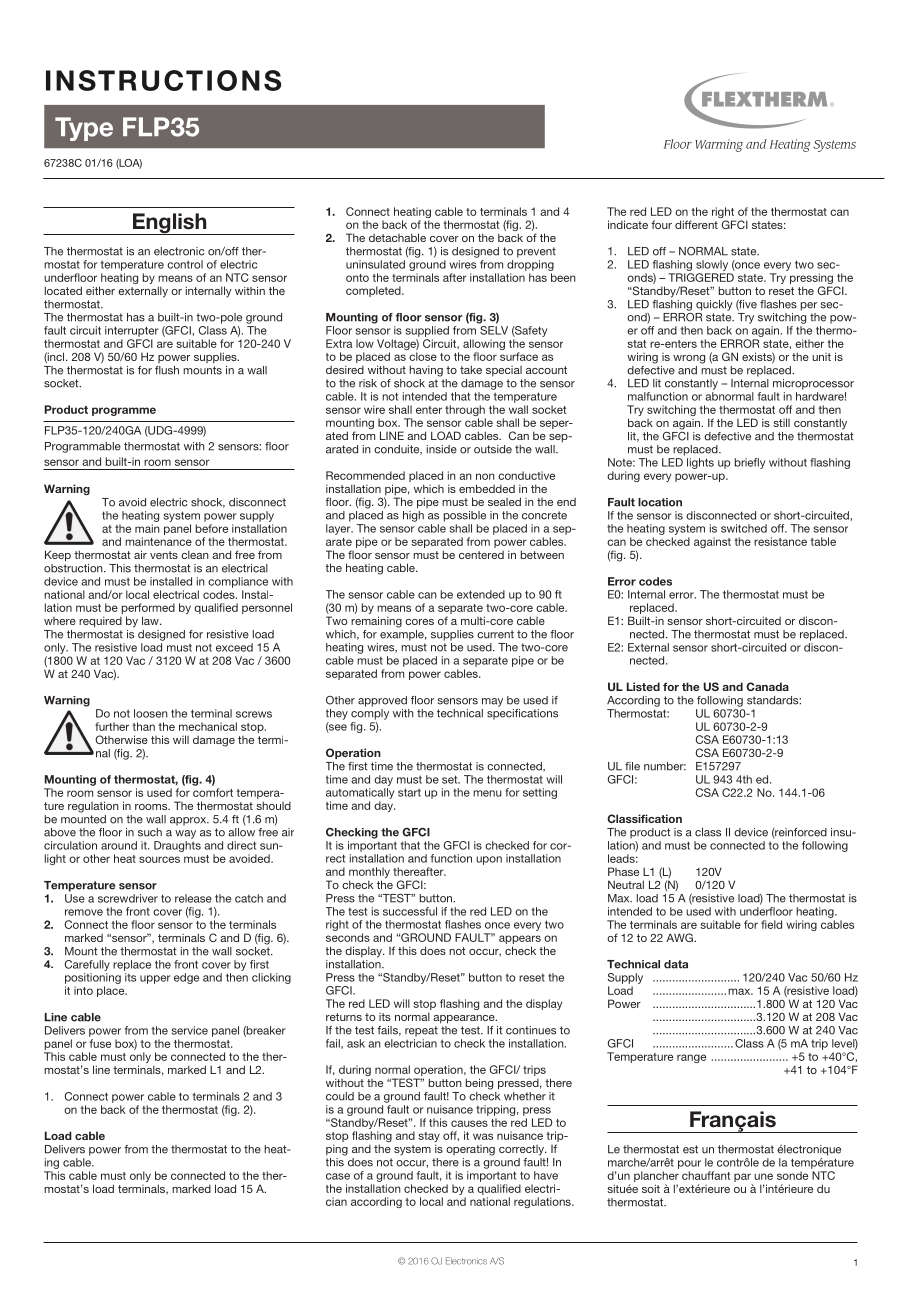 The image size is (924, 1308). Describe the element at coordinates (429, 1138) in the screenshot. I see `stay` at that location.
